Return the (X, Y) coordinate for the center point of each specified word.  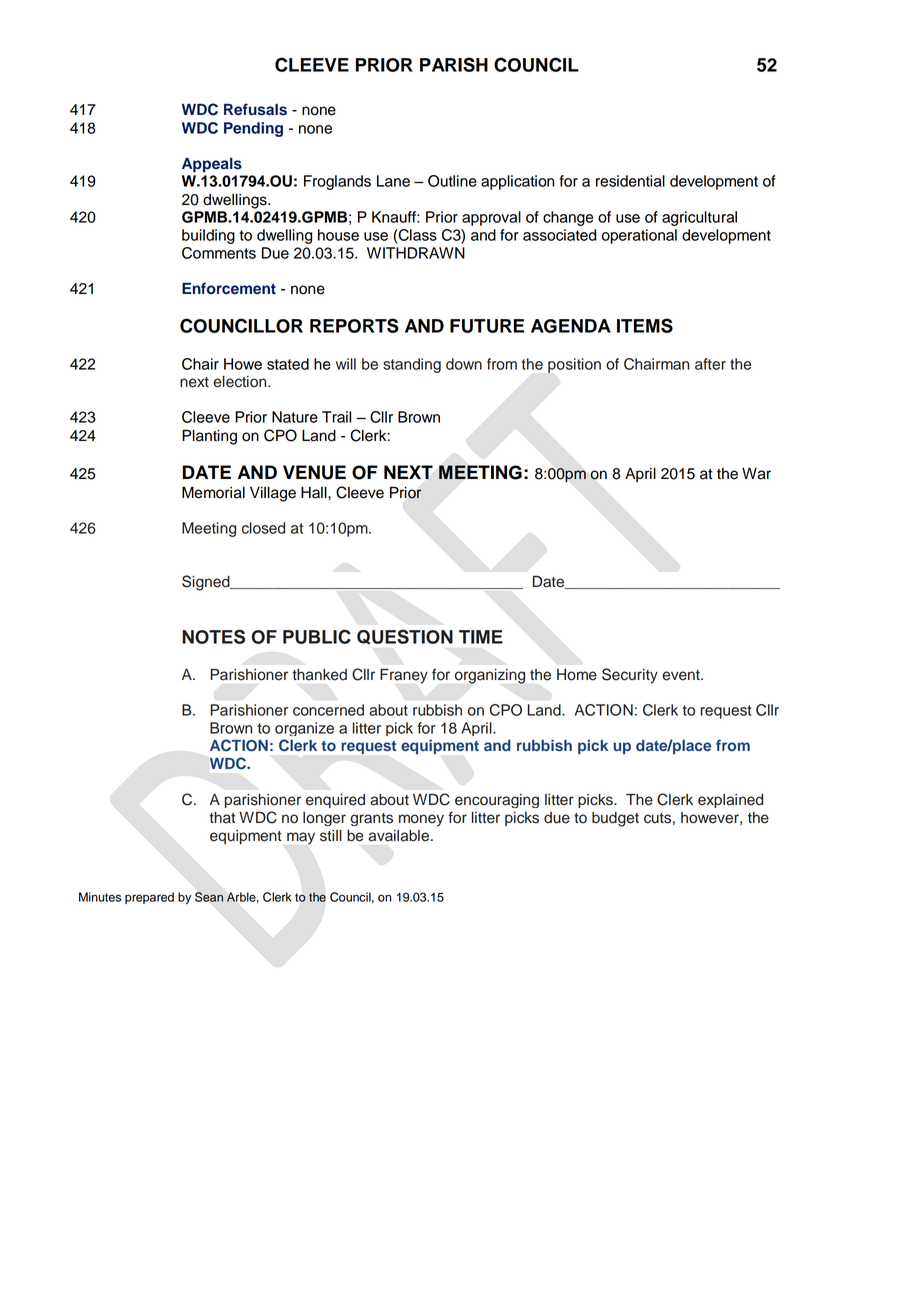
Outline (452, 181)
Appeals (212, 165)
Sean (209, 897)
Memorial (213, 492)
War (756, 473)
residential (630, 181)
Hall (315, 492)
